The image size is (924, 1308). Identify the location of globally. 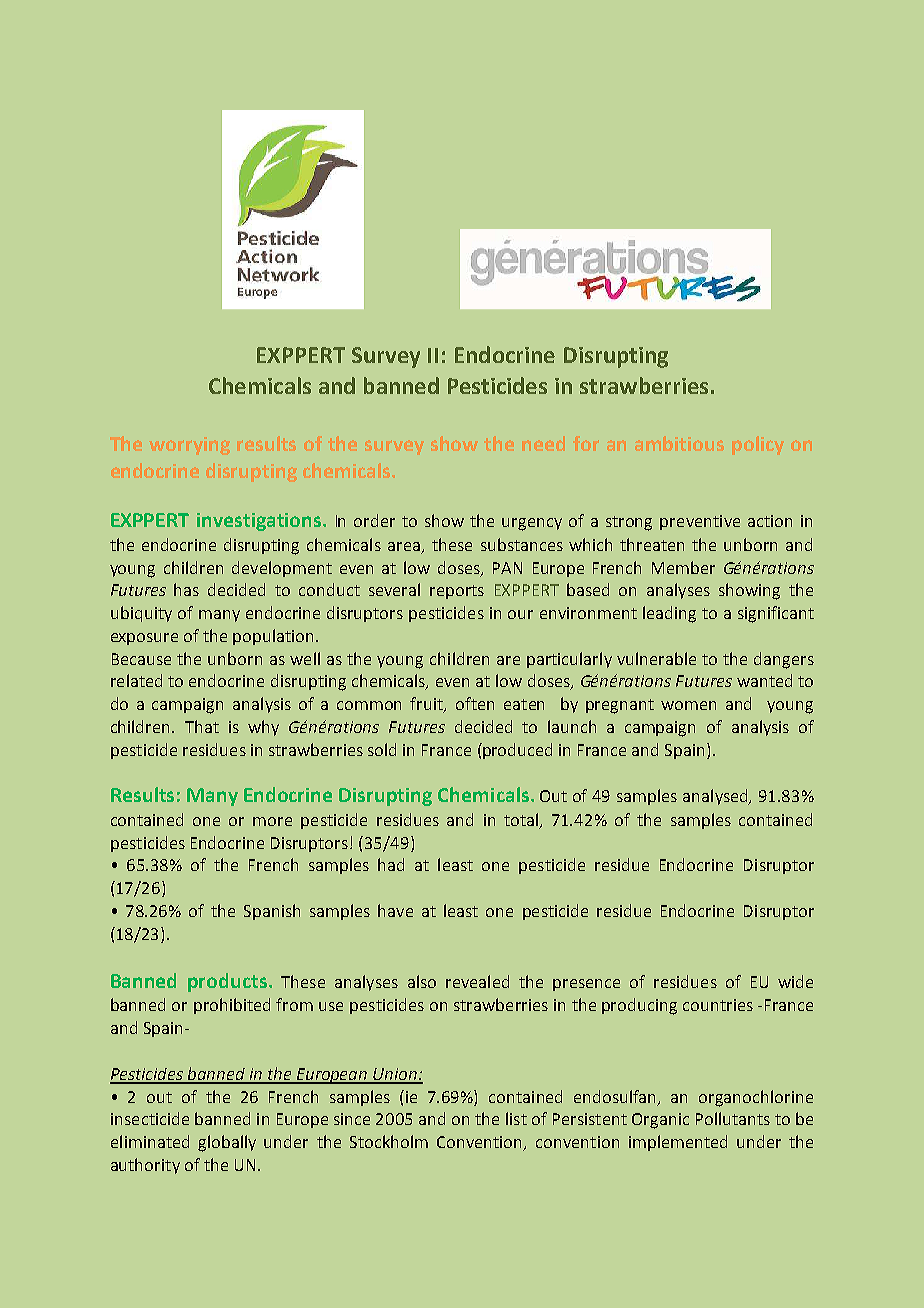
(227, 1143).
